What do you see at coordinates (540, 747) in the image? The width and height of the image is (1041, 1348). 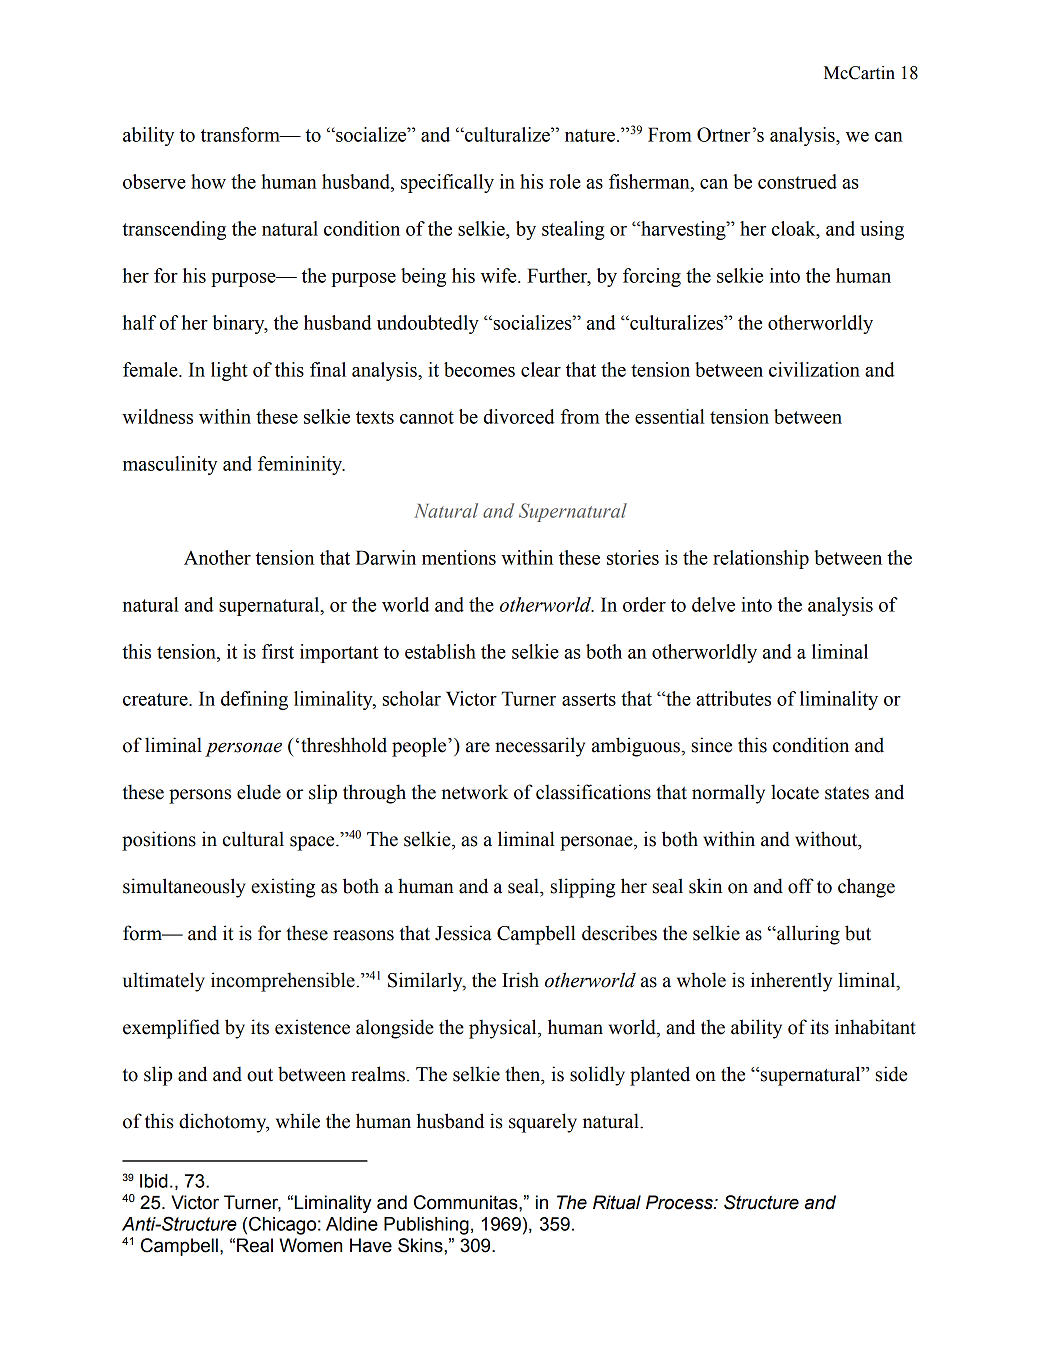 I see `necessarily` at bounding box center [540, 747].
